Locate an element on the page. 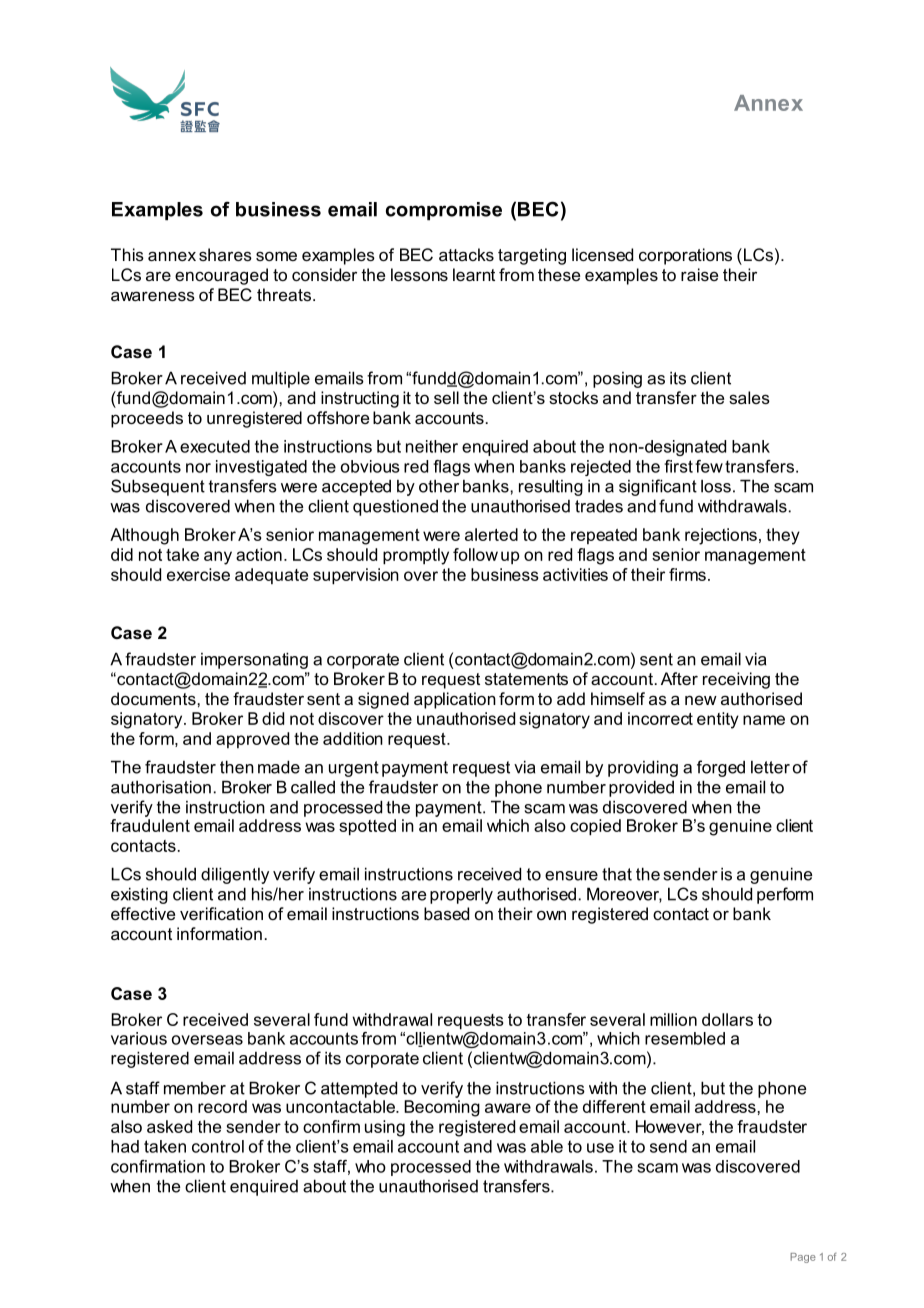 Image resolution: width=924 pixels, height=1308 pixels. based is located at coordinates (446, 913).
